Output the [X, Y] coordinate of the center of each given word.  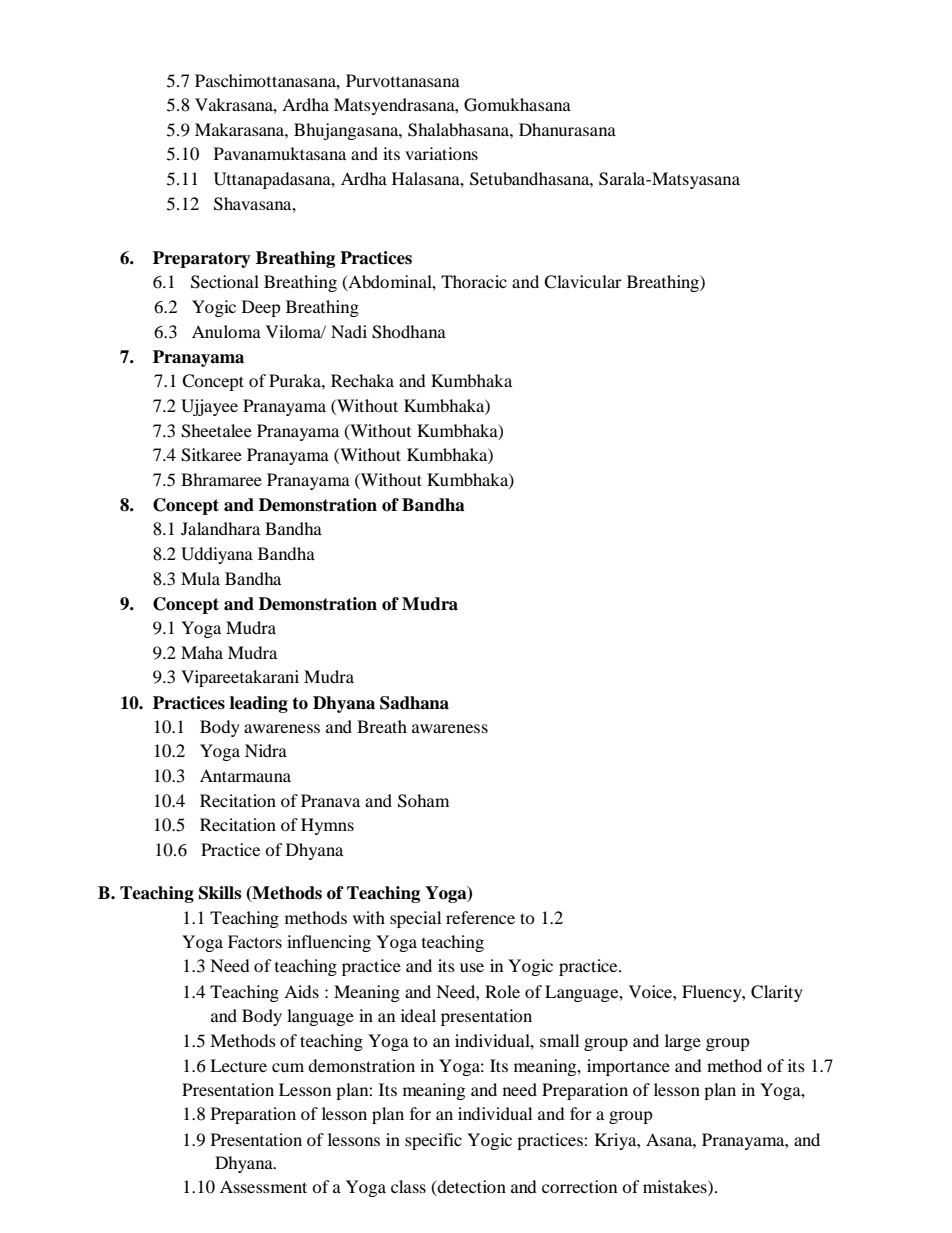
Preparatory [202, 259]
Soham [423, 801]
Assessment [263, 1186]
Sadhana [414, 703]
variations [441, 153]
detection [470, 1187]
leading [259, 704]
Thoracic [474, 281]
